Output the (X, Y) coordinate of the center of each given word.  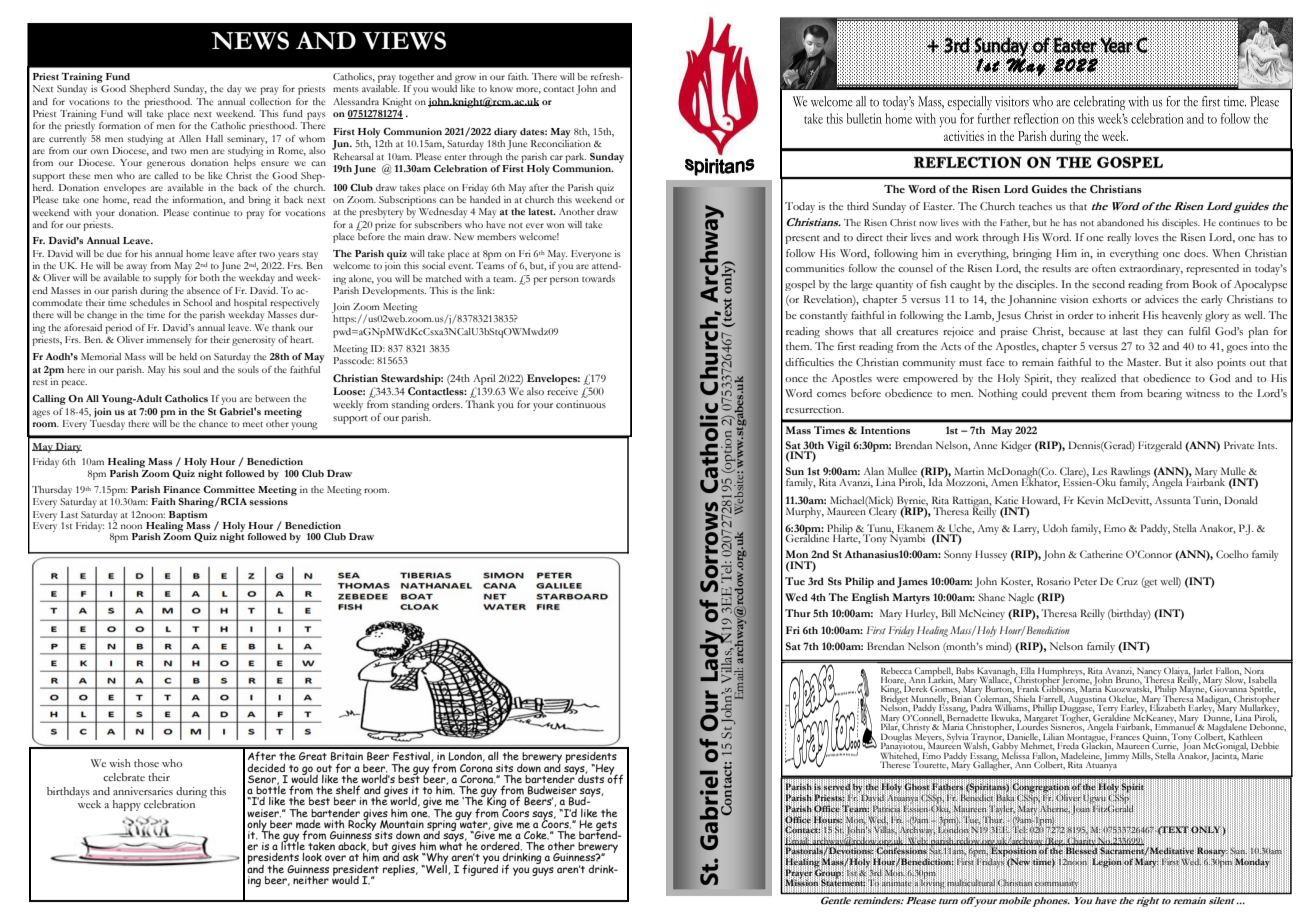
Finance (181, 489)
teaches (1035, 206)
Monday (1252, 862)
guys (543, 871)
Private (1239, 445)
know (501, 88)
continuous (581, 404)
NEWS (250, 40)
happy (127, 805)
